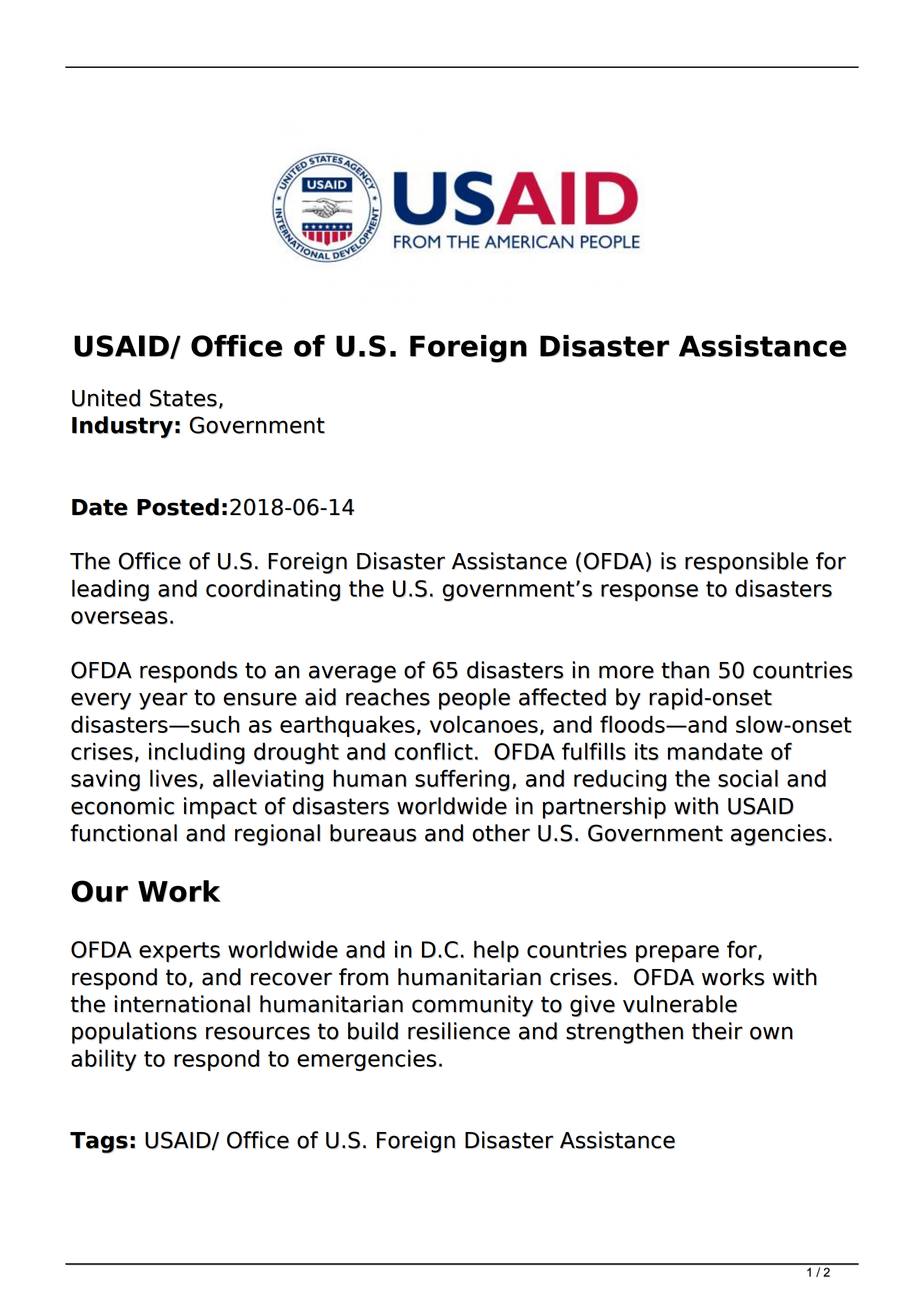  What do you see at coordinates (134, 1033) in the screenshot?
I see `populations` at bounding box center [134, 1033].
